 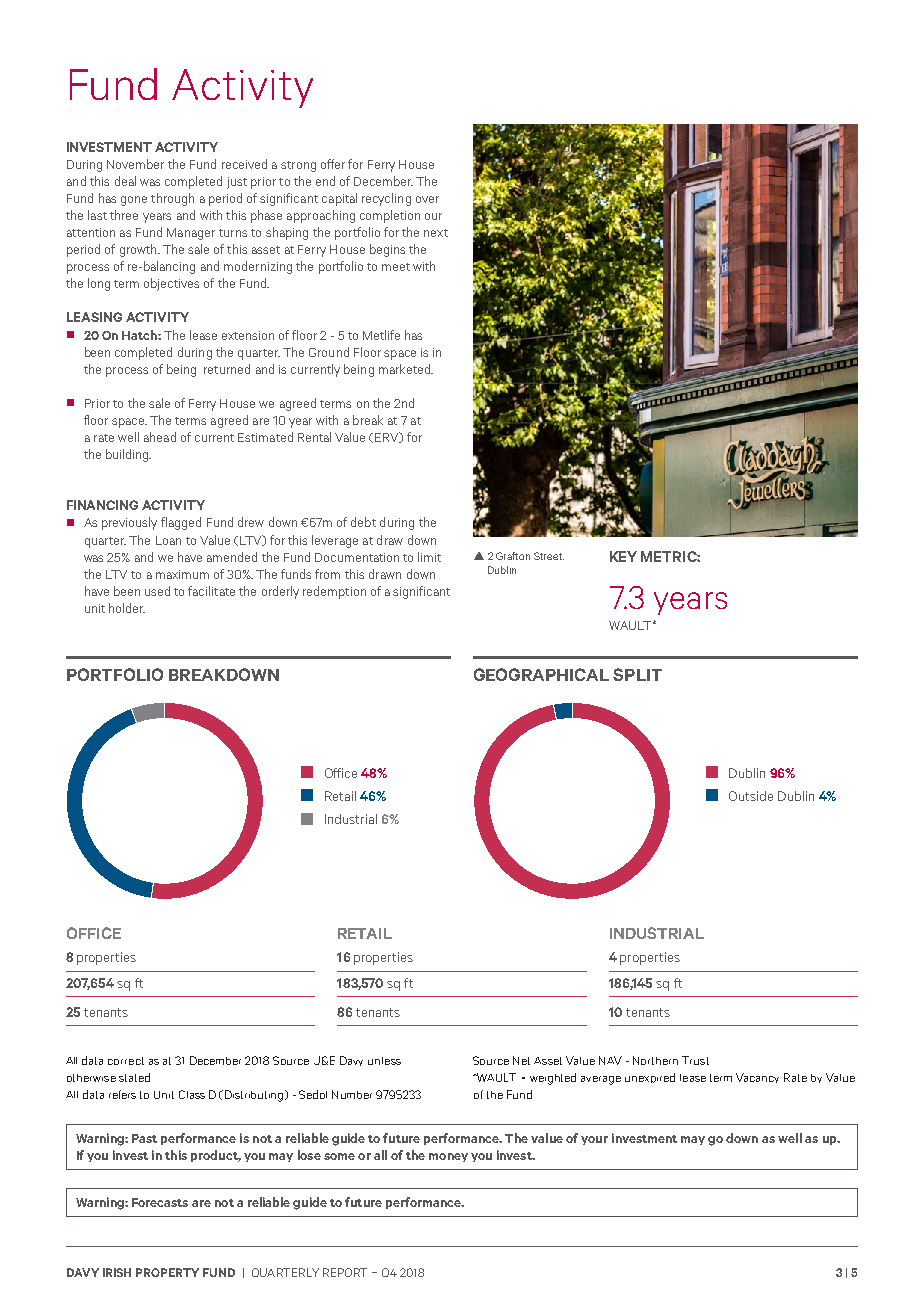 What do you see at coordinates (541, 674) in the document?
I see `GEOGRAPHICAL` at bounding box center [541, 674].
